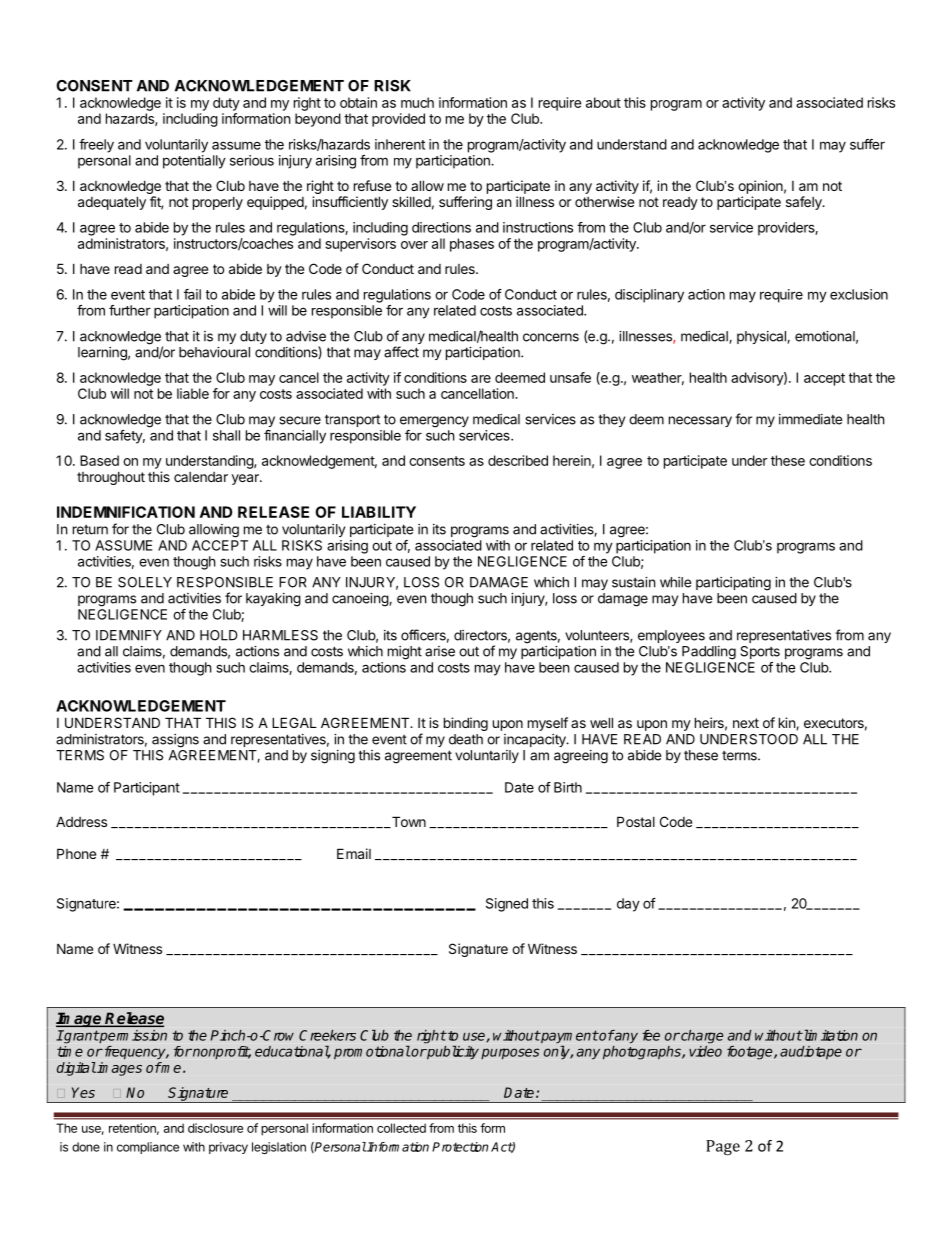  Describe the element at coordinates (760, 652) in the screenshot. I see `Sports` at that location.
